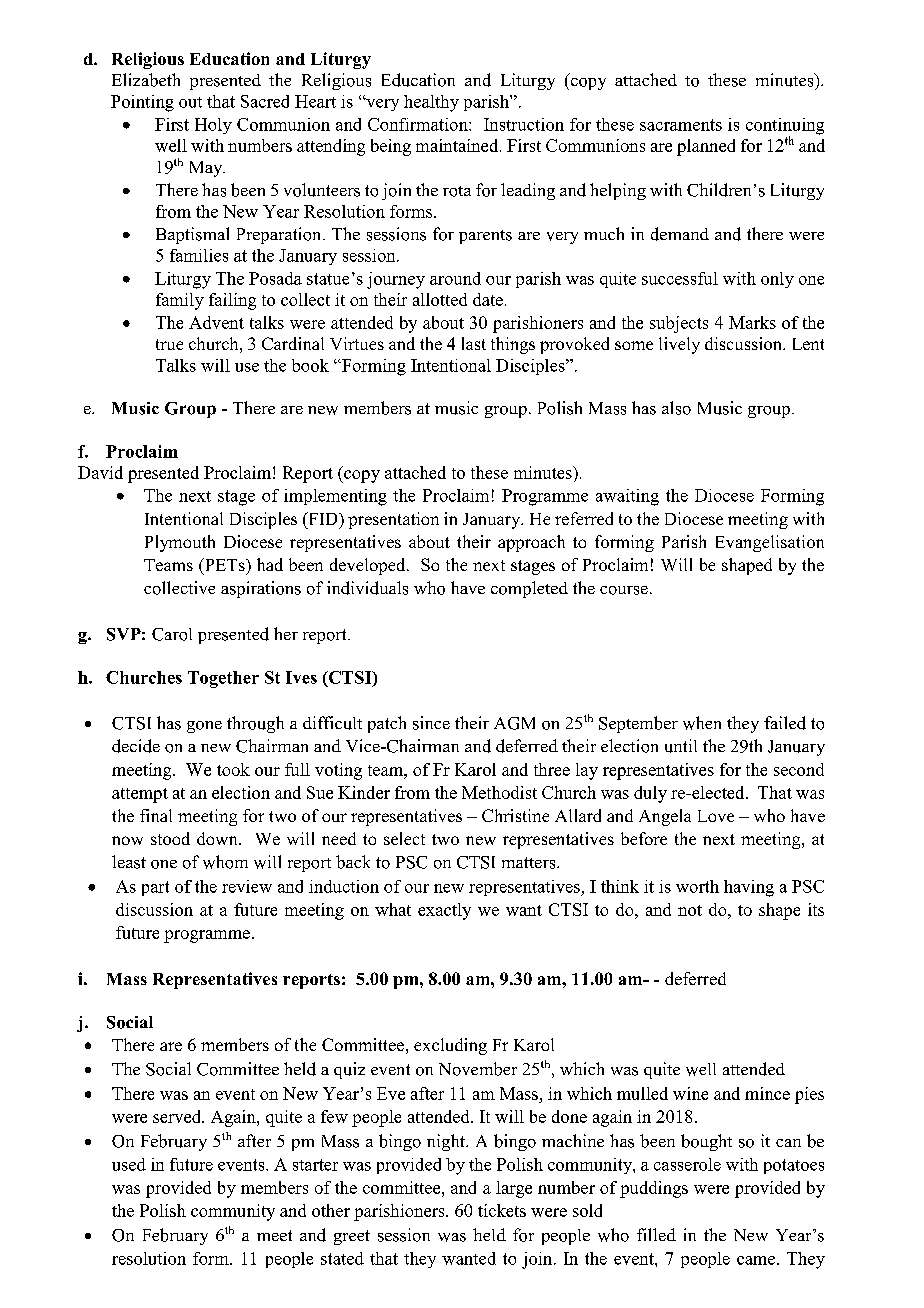  Describe the element at coordinates (502, 1210) in the document. I see `tickets` at that location.
